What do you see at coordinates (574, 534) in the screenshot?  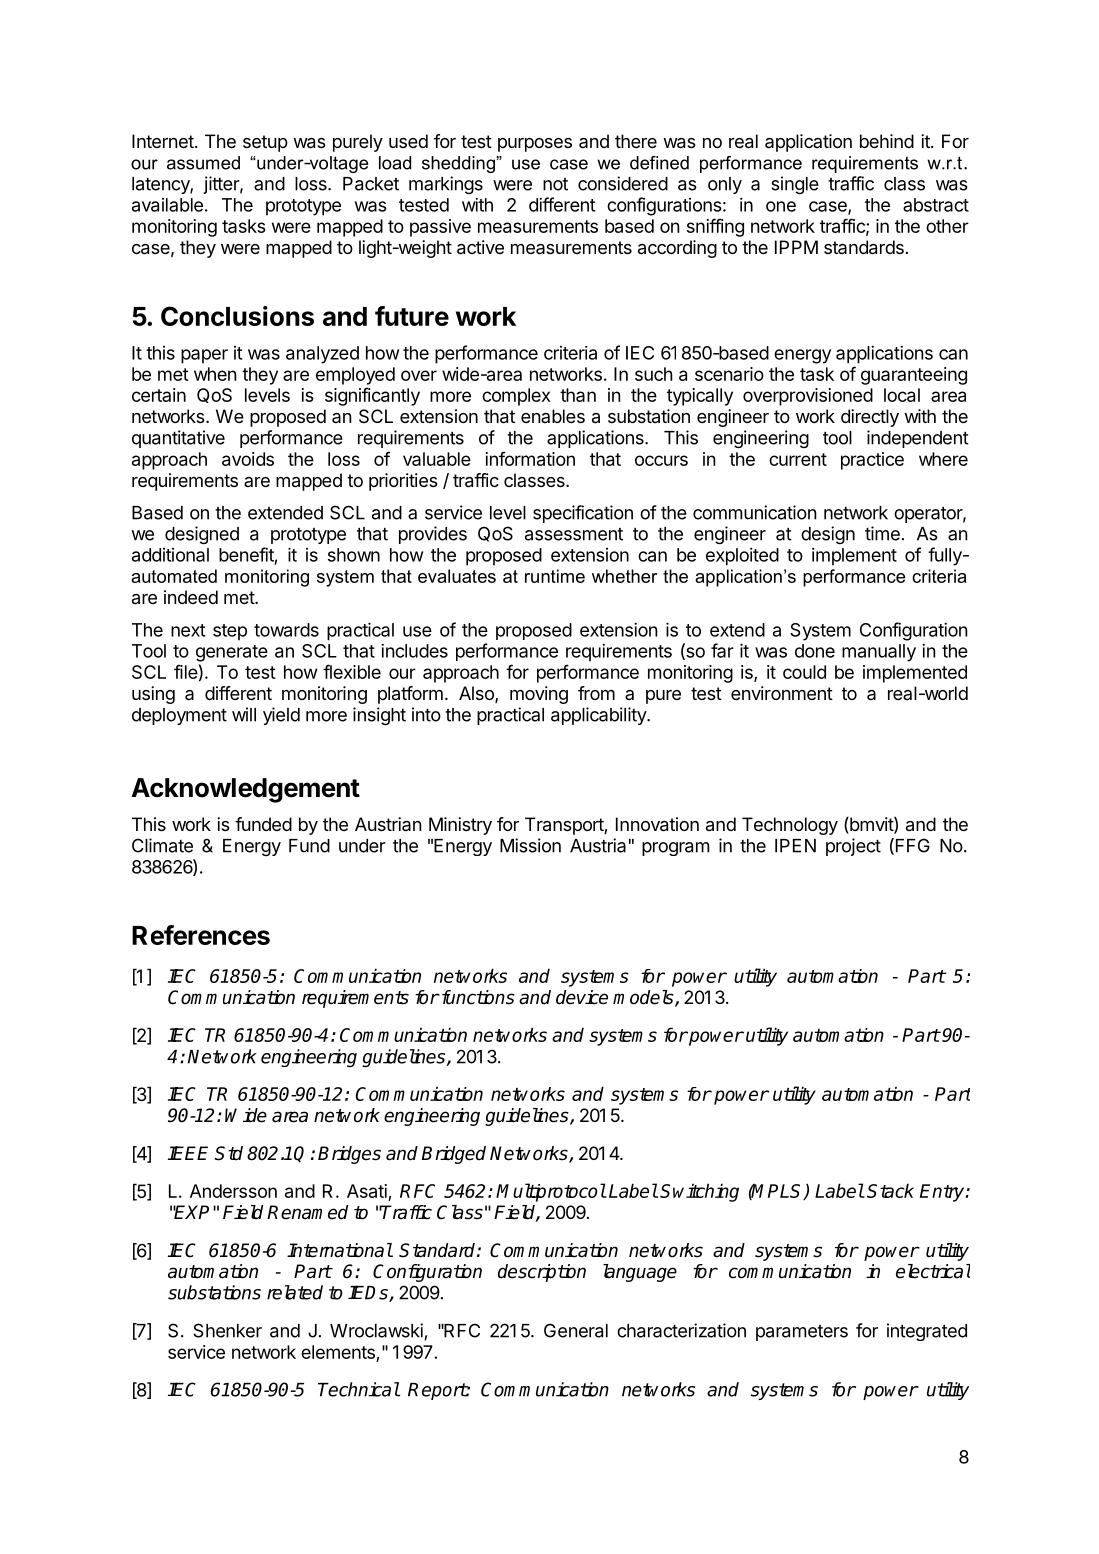 I see `assessment` at bounding box center [574, 534].
